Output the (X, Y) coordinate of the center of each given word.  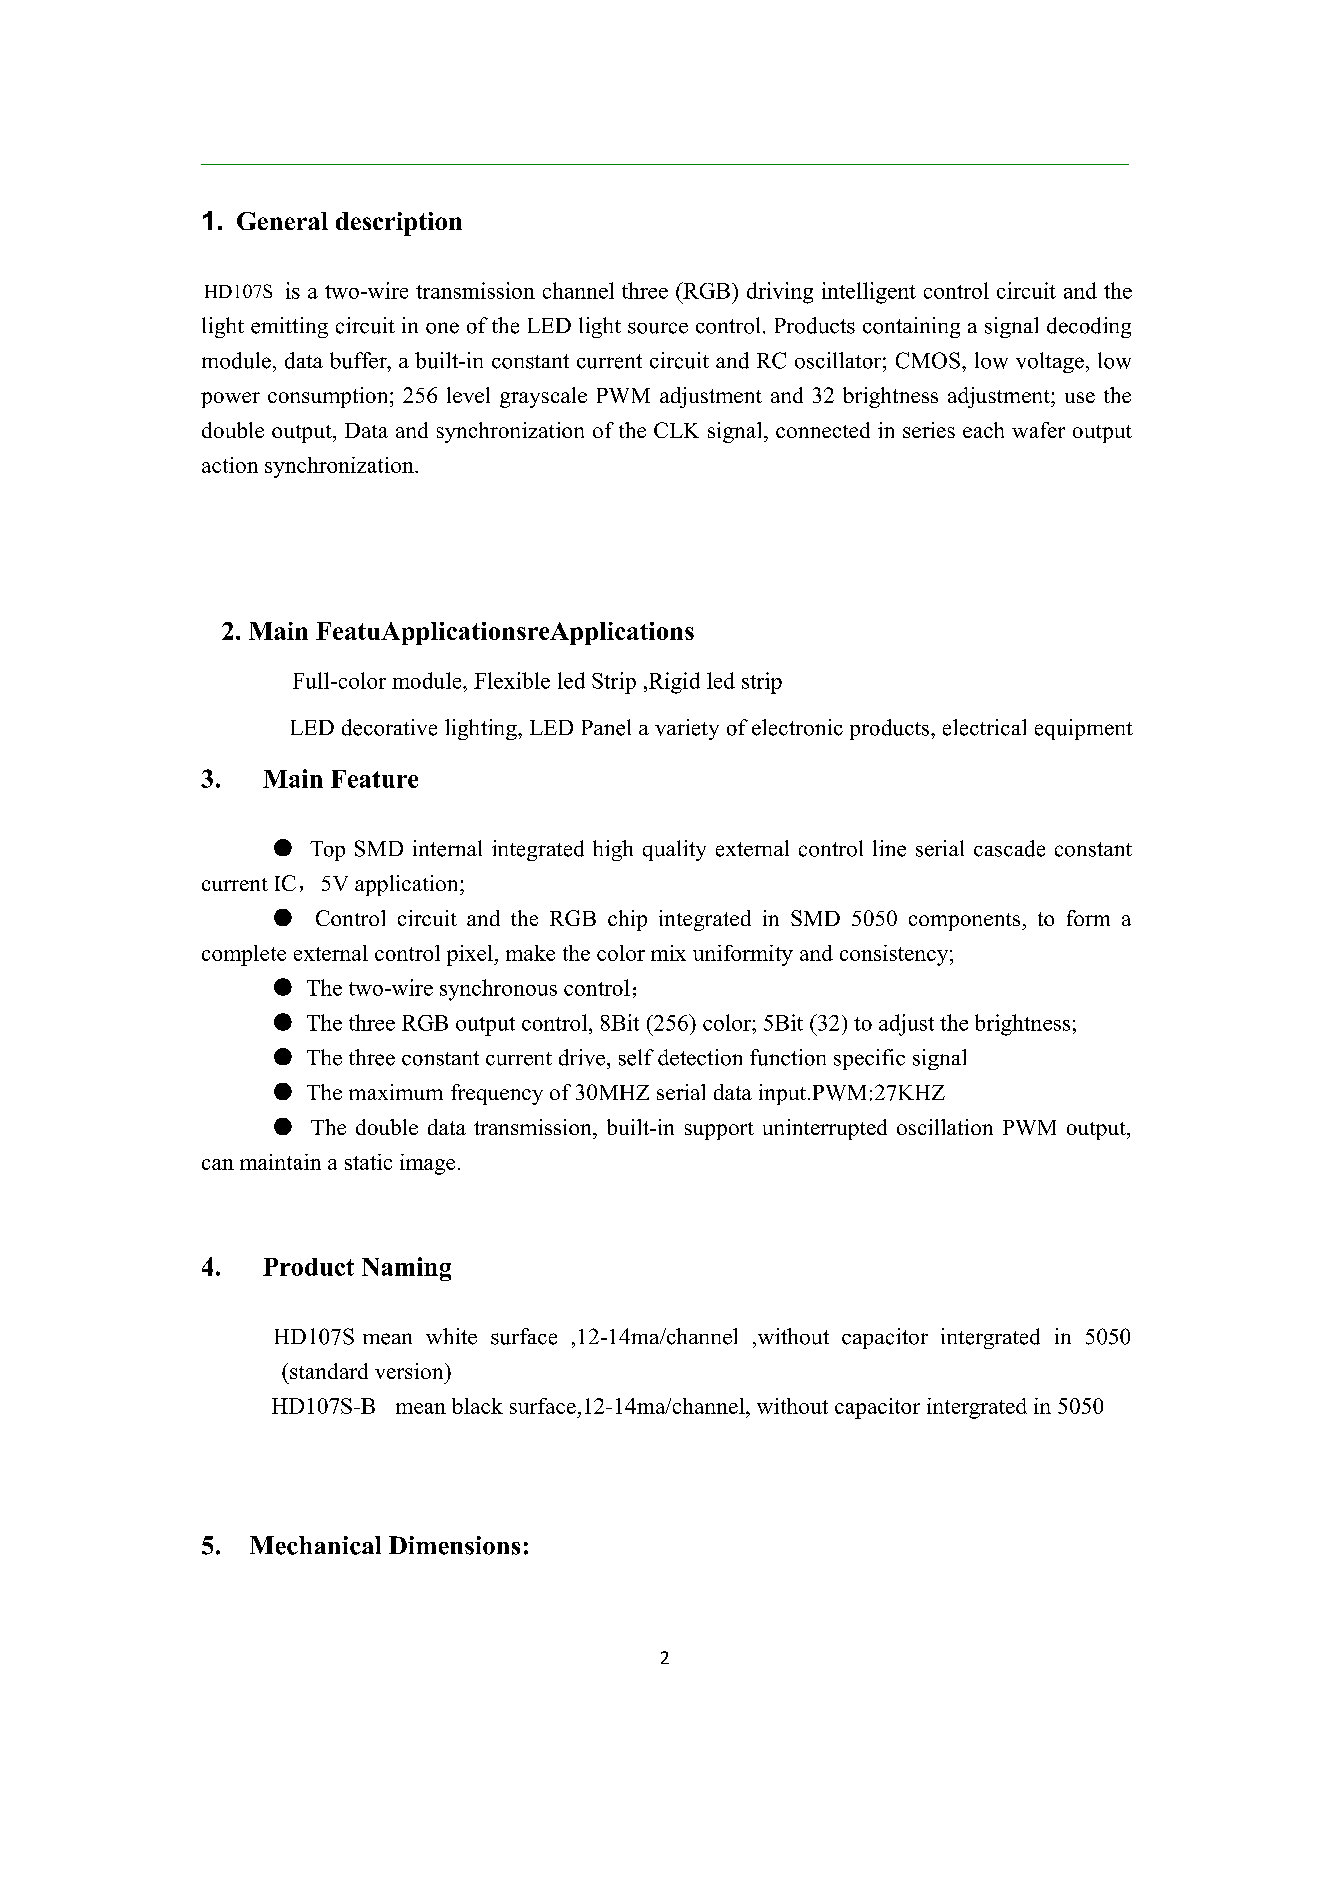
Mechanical (315, 1545)
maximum (396, 1092)
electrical (984, 727)
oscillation (945, 1127)
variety (687, 729)
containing (911, 327)
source (658, 328)
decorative (389, 727)
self (636, 1057)
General (282, 221)
